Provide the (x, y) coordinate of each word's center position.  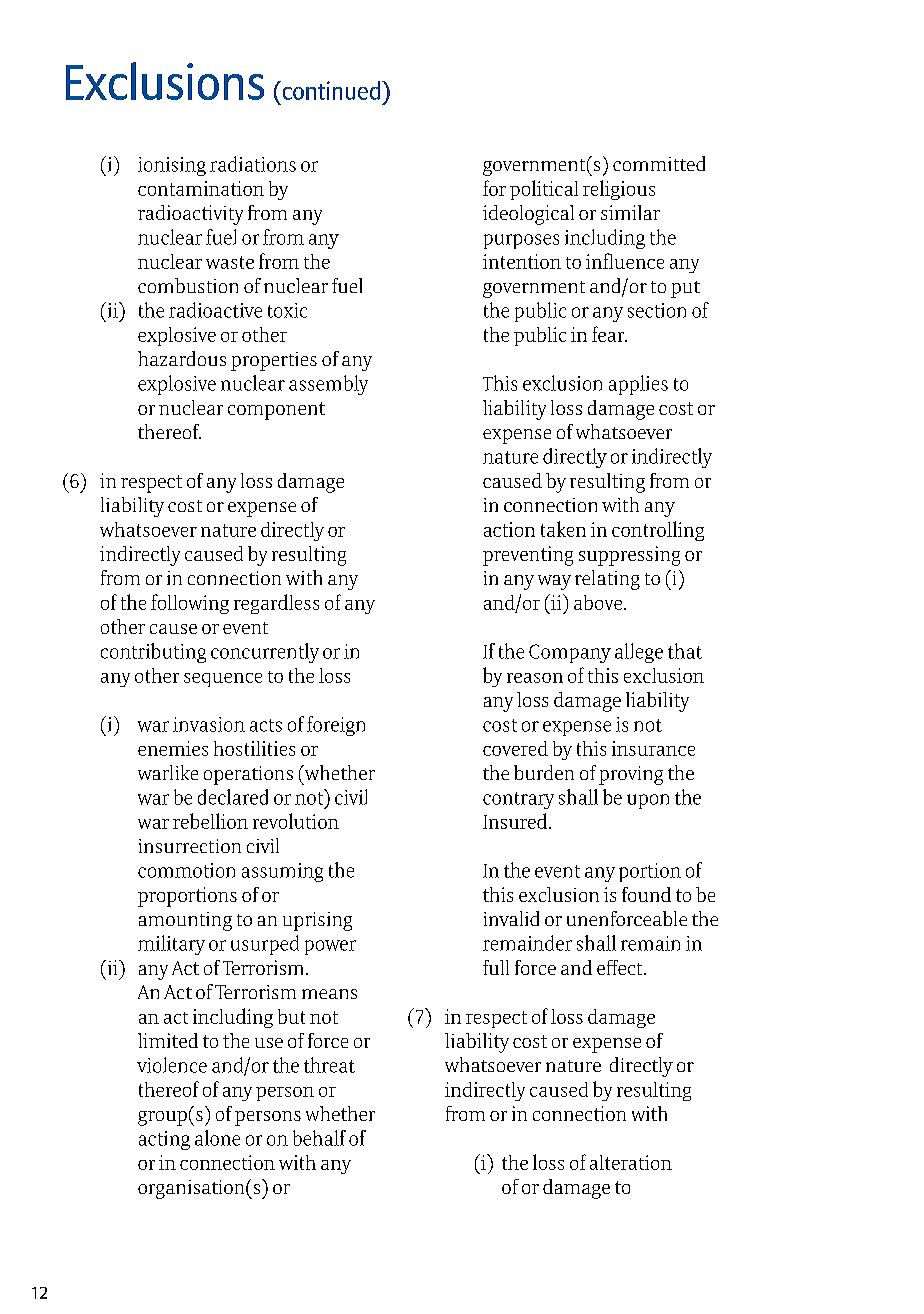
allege (639, 653)
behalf (319, 1138)
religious (619, 190)
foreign (336, 726)
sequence (223, 680)
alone (217, 1138)
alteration (631, 1162)
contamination (201, 188)
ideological (528, 215)
